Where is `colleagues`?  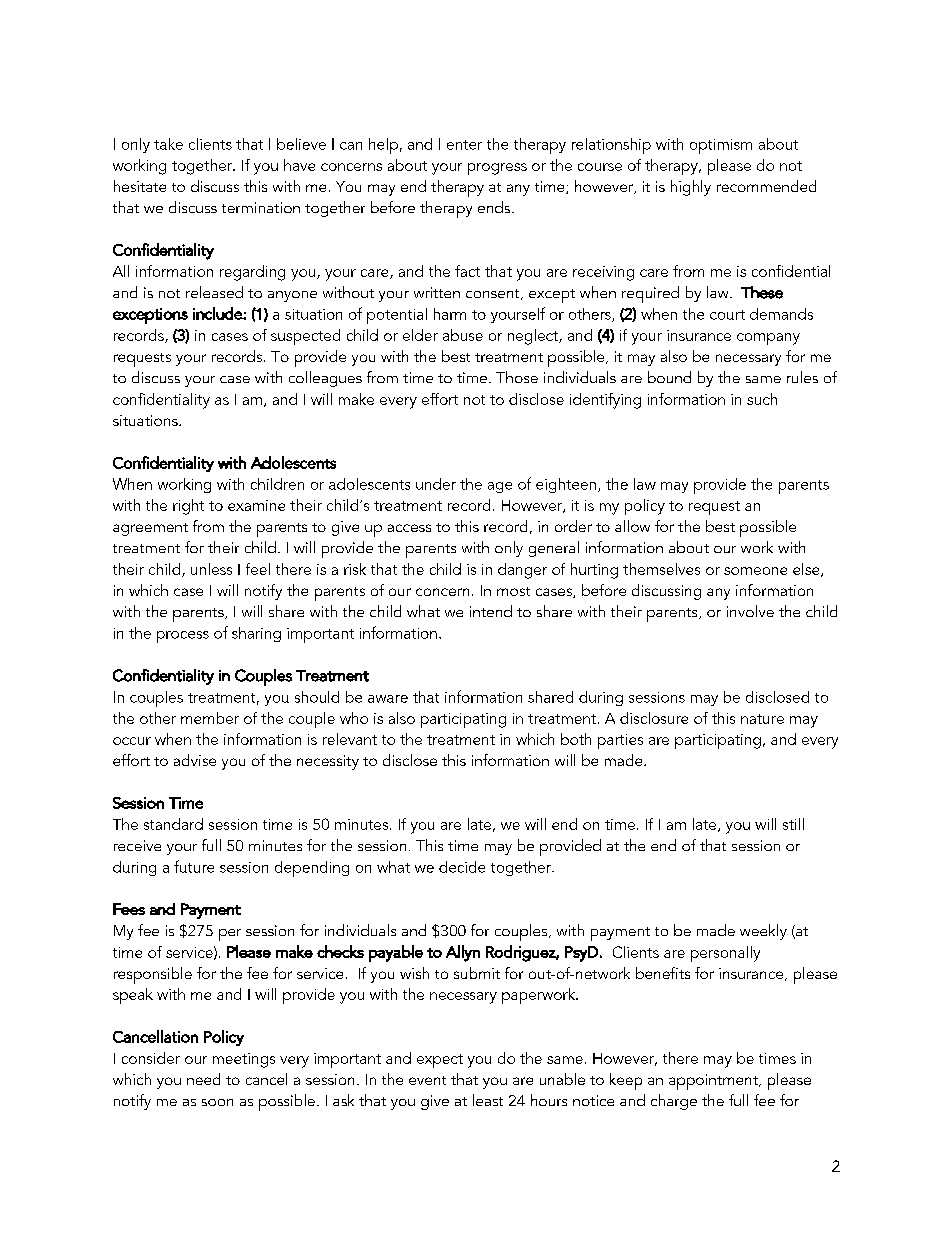 colleagues is located at coordinates (325, 379).
